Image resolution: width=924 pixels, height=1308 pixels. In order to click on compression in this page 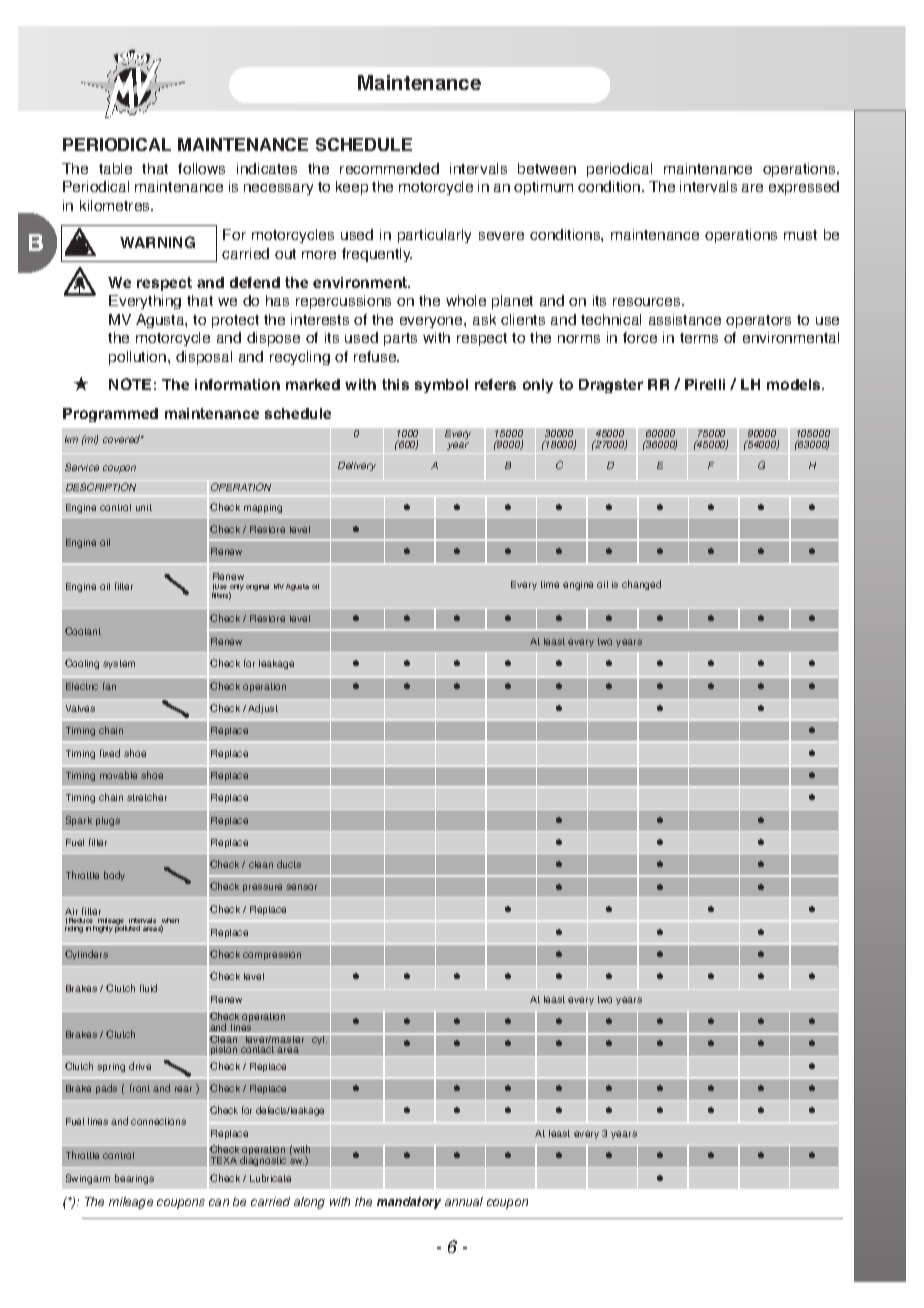, I will do `click(272, 955)`.
